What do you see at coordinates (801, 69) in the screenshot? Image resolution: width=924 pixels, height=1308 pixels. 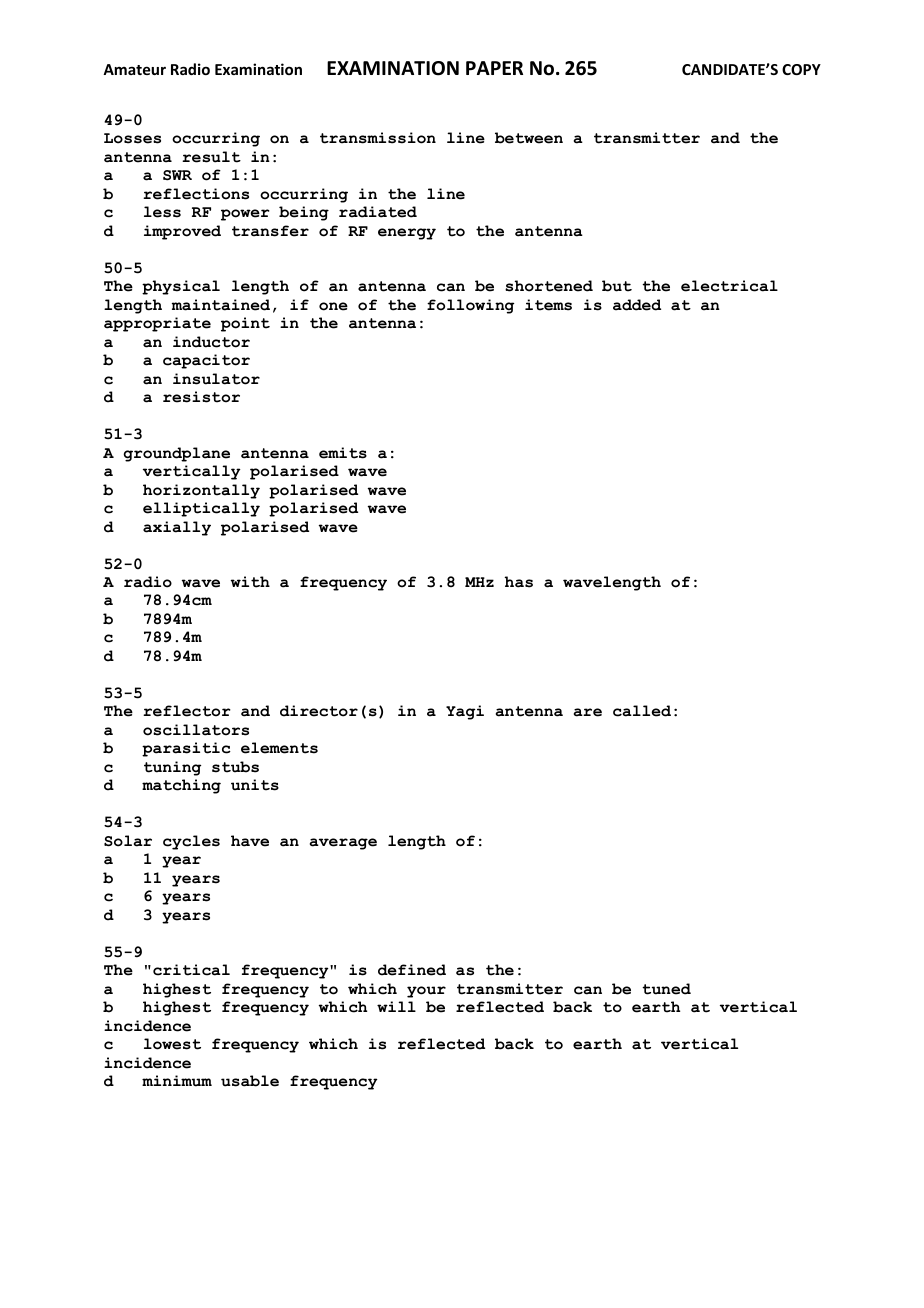 I see `COPY` at bounding box center [801, 69].
